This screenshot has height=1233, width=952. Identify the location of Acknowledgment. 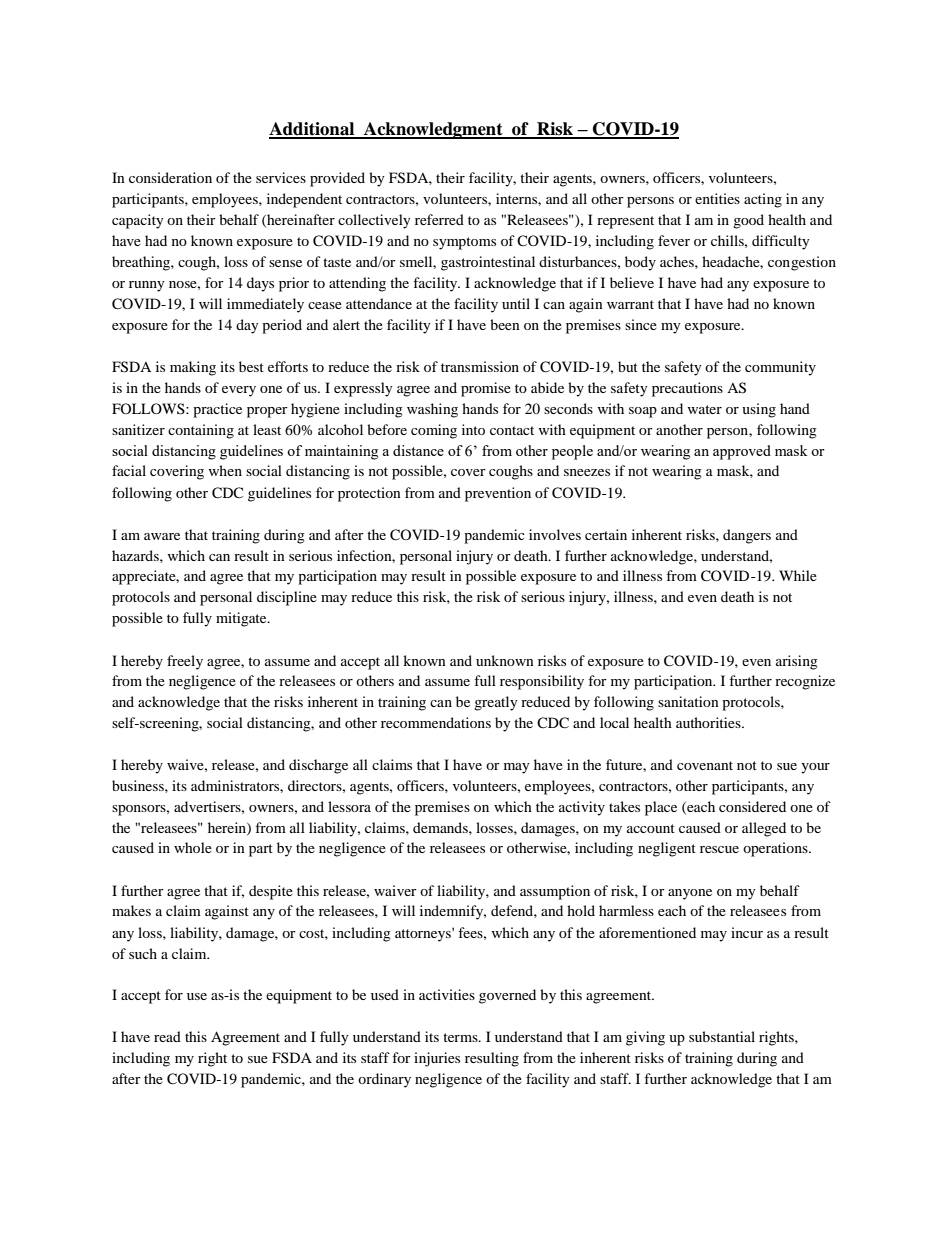
(433, 130).
